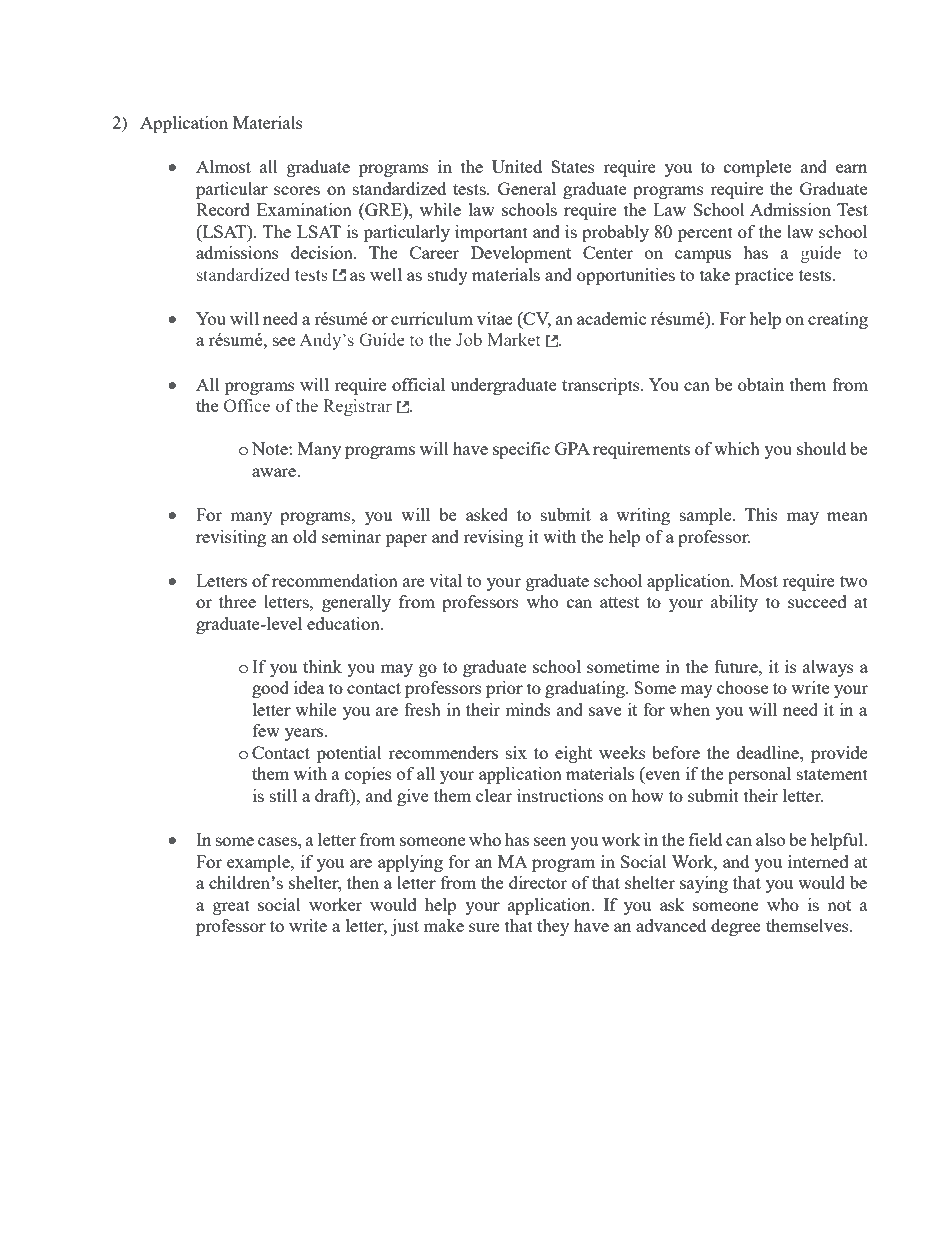 This screenshot has width=952, height=1233. I want to click on which, so click(737, 448).
